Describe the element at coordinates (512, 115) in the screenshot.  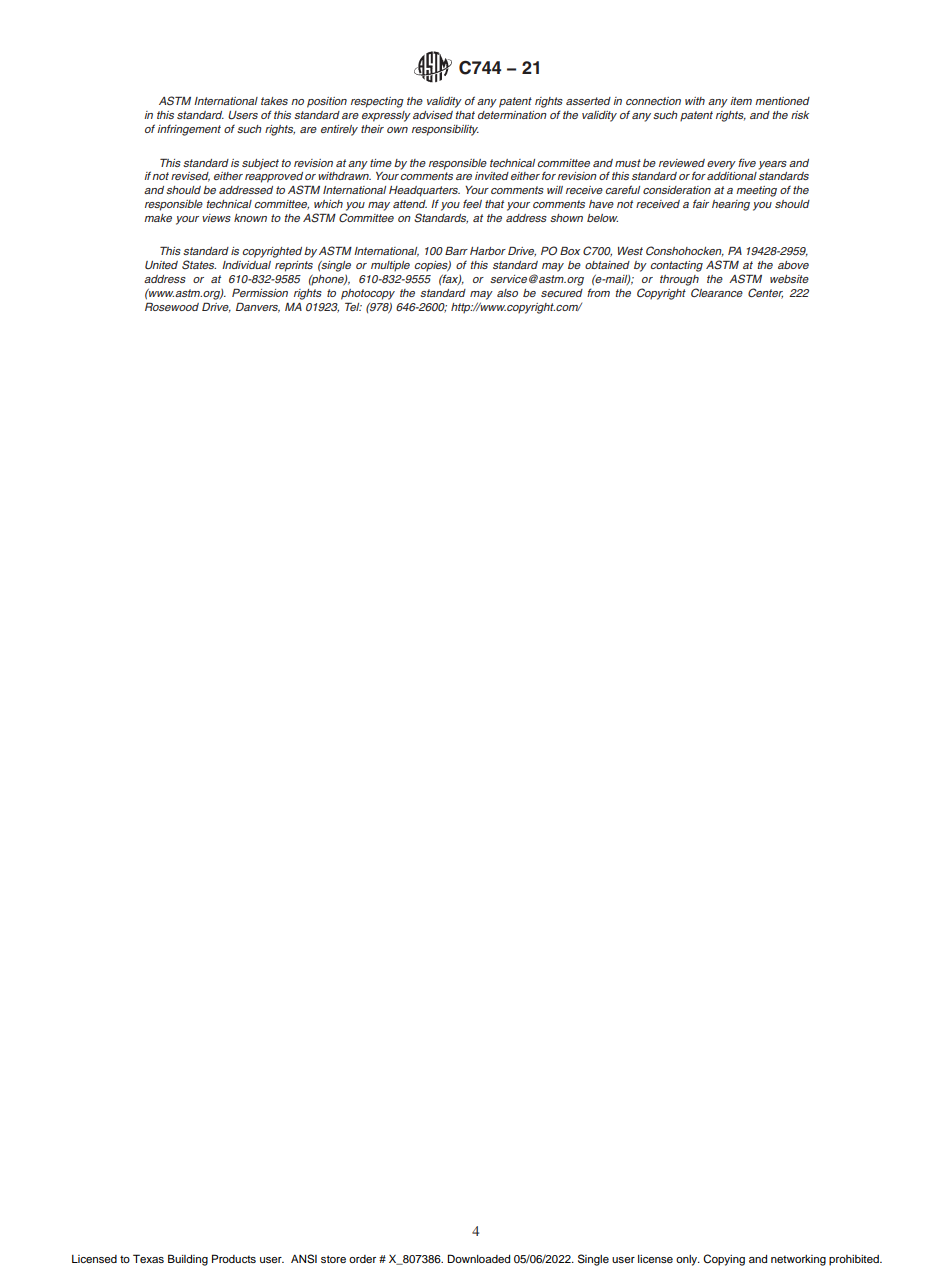
I see `determination` at that location.
